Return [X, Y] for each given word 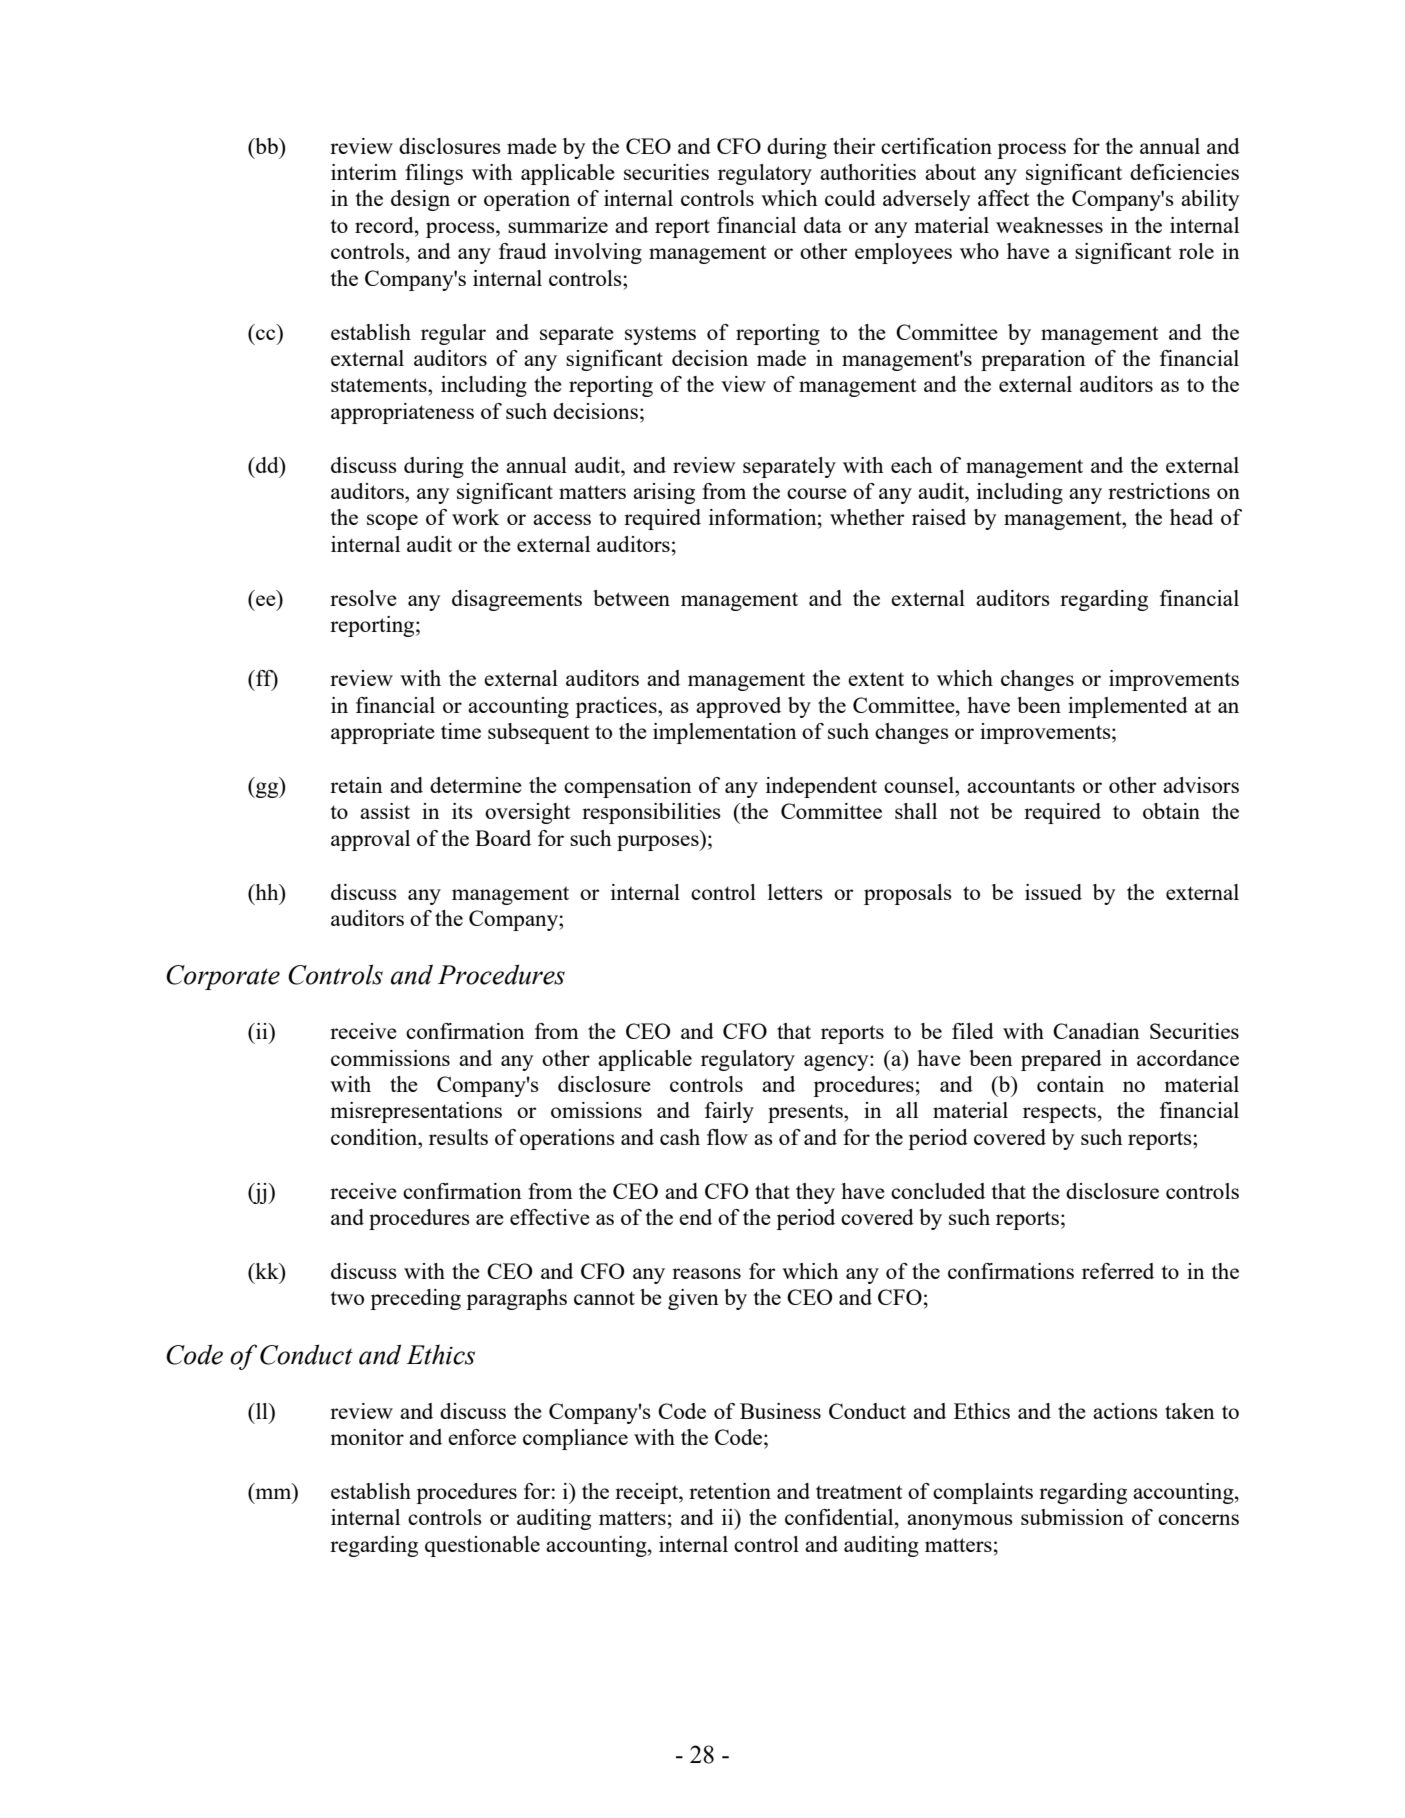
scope [392, 522]
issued [1053, 892]
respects [1059, 1113]
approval [370, 840]
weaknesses [1049, 225]
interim [364, 172]
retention [730, 1491]
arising [664, 493]
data [823, 225]
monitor [367, 1437]
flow [727, 1137]
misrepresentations [416, 1112]
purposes [659, 843]
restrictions [1159, 491]
